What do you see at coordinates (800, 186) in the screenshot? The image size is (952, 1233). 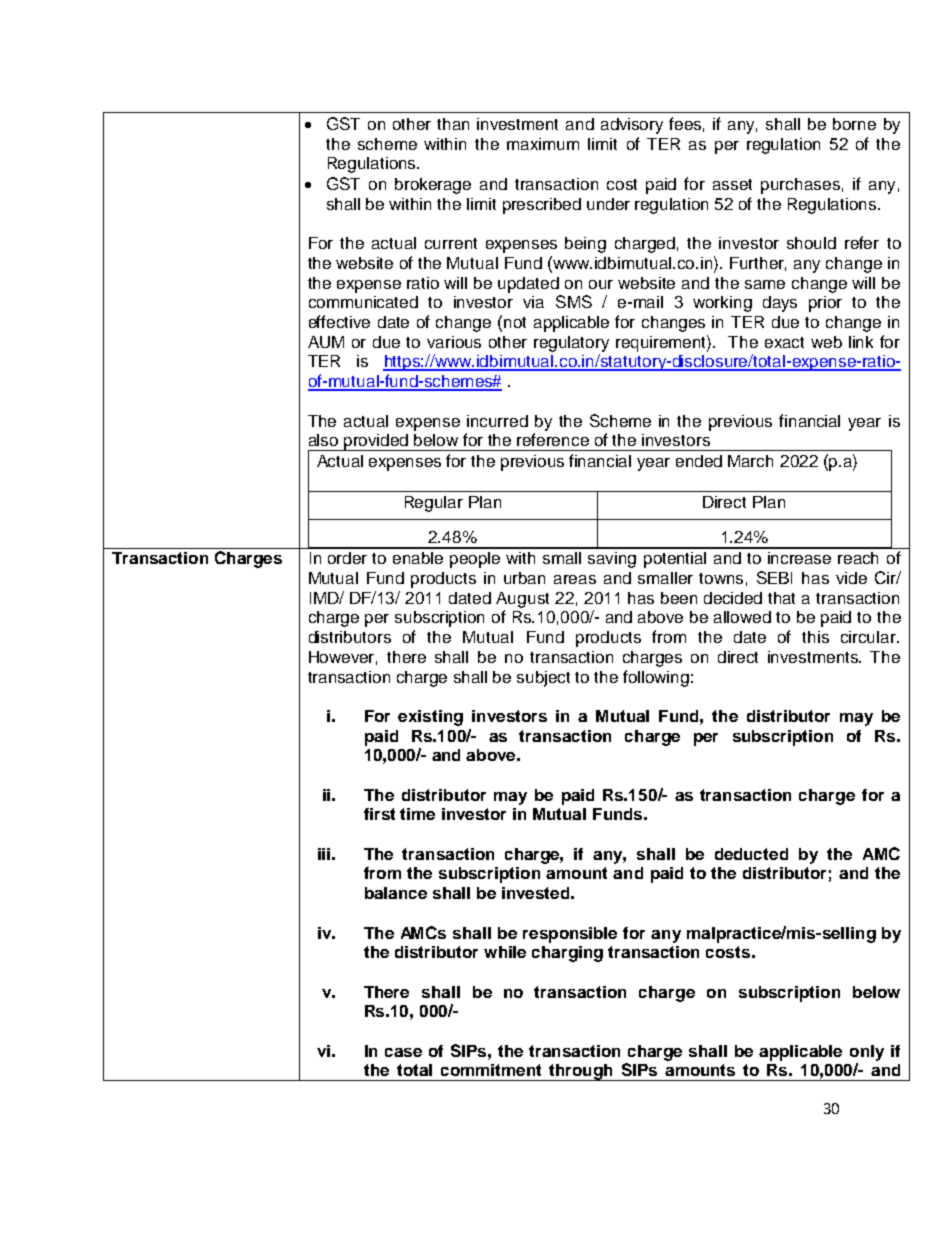 I see `purchases` at bounding box center [800, 186].
